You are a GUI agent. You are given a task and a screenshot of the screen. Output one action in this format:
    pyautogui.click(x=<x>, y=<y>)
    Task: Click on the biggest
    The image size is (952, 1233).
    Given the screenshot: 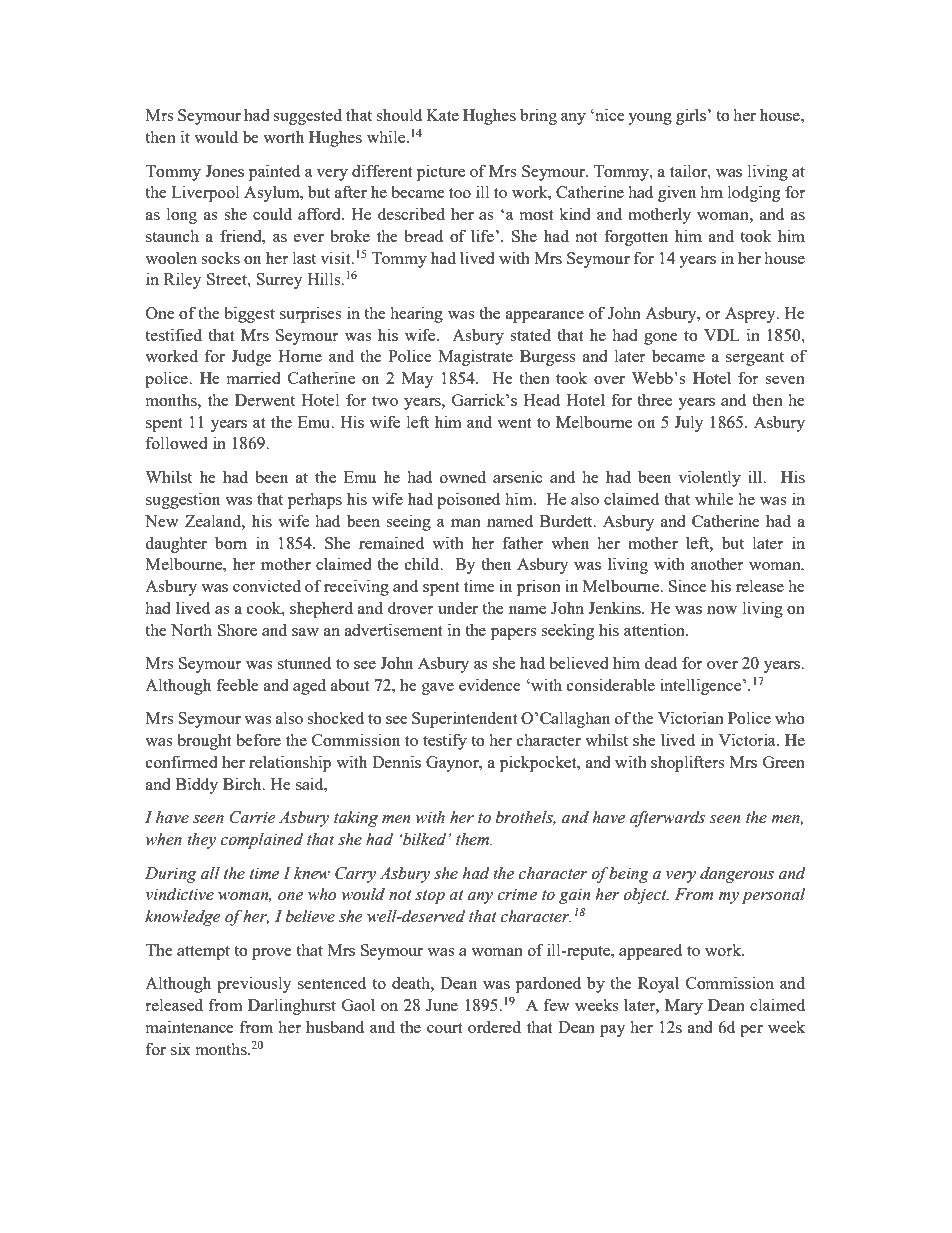 What is the action you would take?
    pyautogui.click(x=249, y=314)
